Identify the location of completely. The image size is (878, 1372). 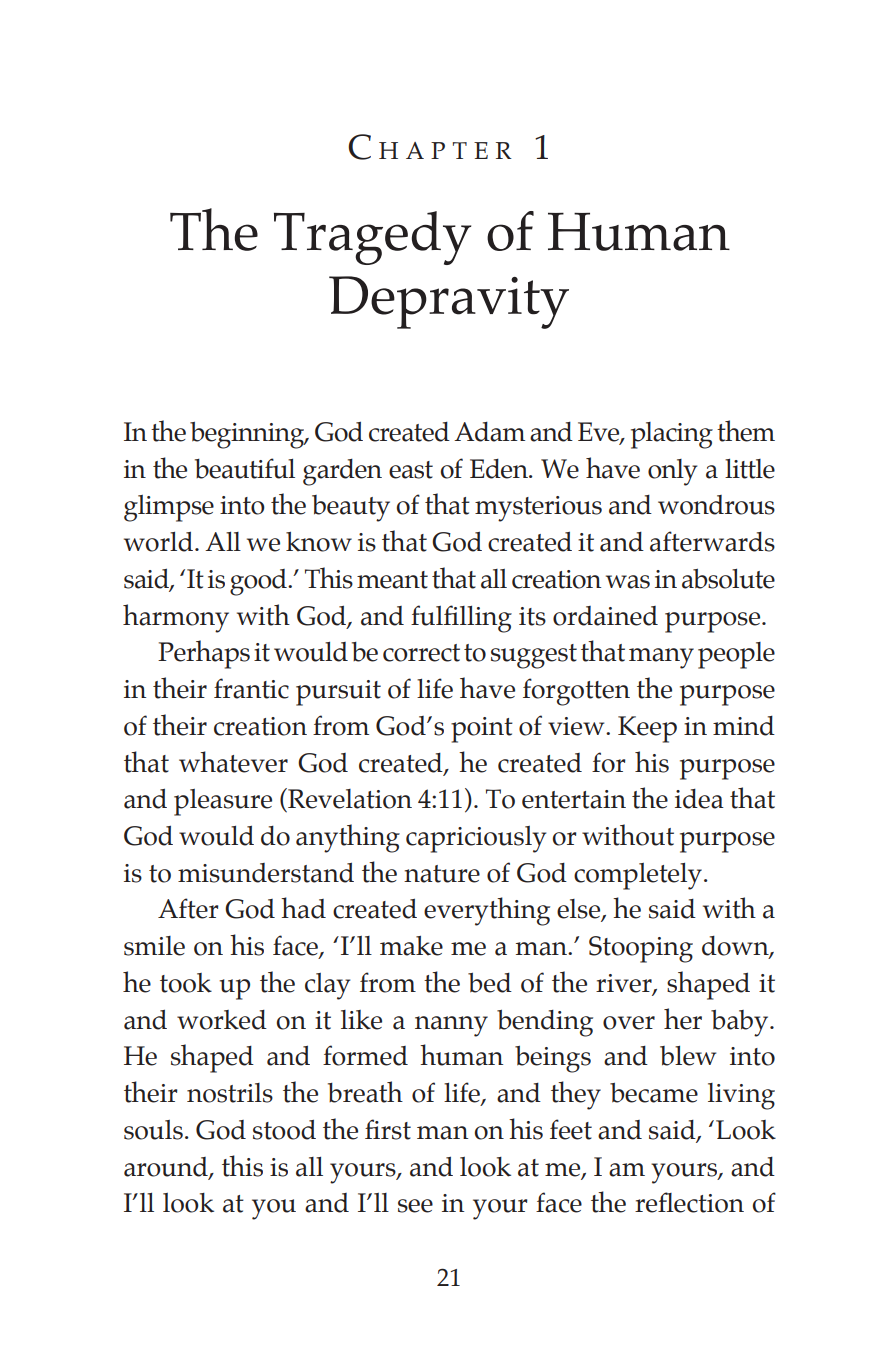
(638, 876).
